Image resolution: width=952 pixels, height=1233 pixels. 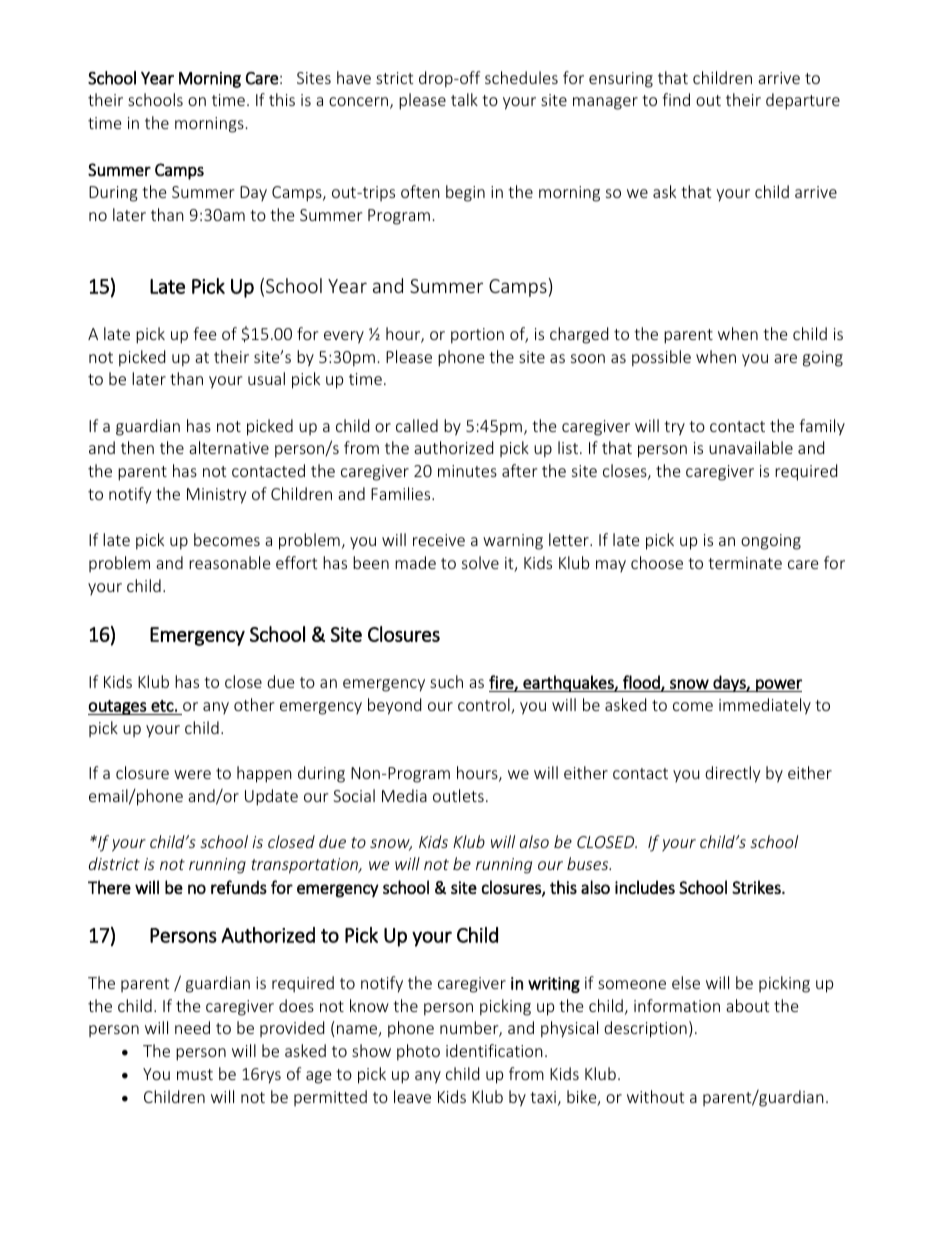 I want to click on fee, so click(x=204, y=333).
